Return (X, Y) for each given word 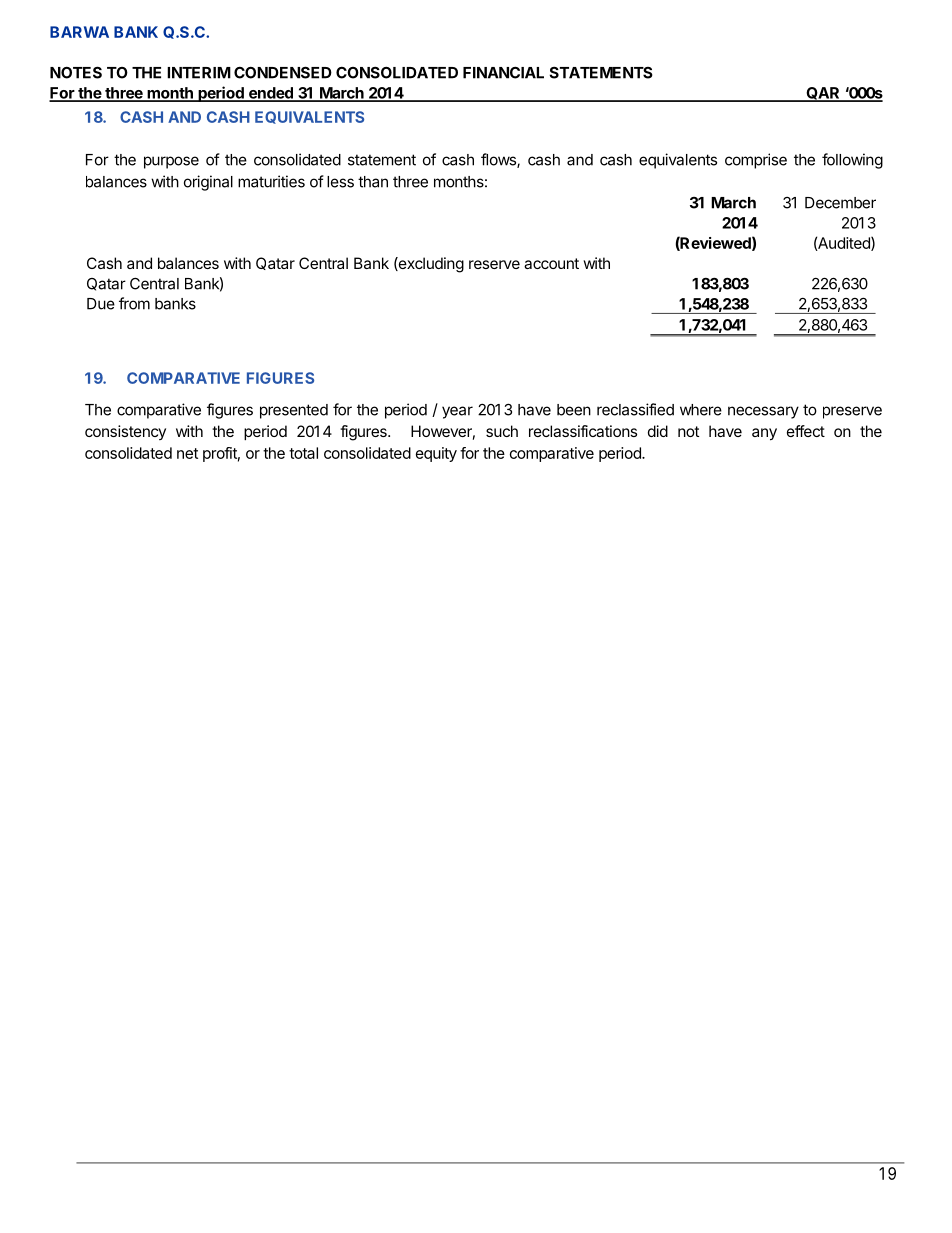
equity (436, 454)
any (764, 434)
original (208, 183)
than (373, 182)
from (134, 303)
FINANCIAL (503, 72)
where (701, 410)
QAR (823, 94)
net (187, 453)
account (551, 263)
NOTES (76, 72)
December (840, 203)
